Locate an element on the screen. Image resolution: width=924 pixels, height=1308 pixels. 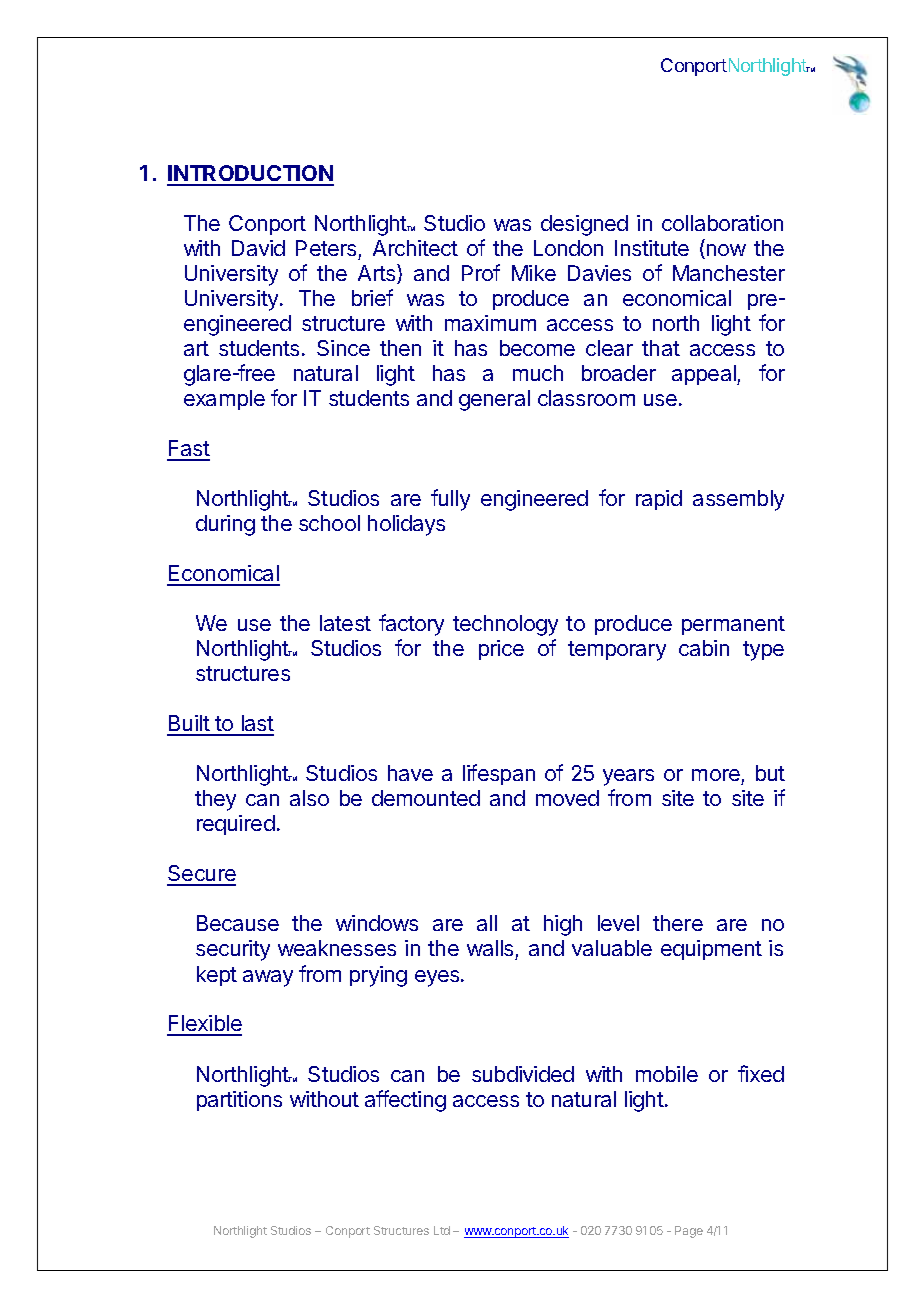
collaboration is located at coordinates (722, 223).
